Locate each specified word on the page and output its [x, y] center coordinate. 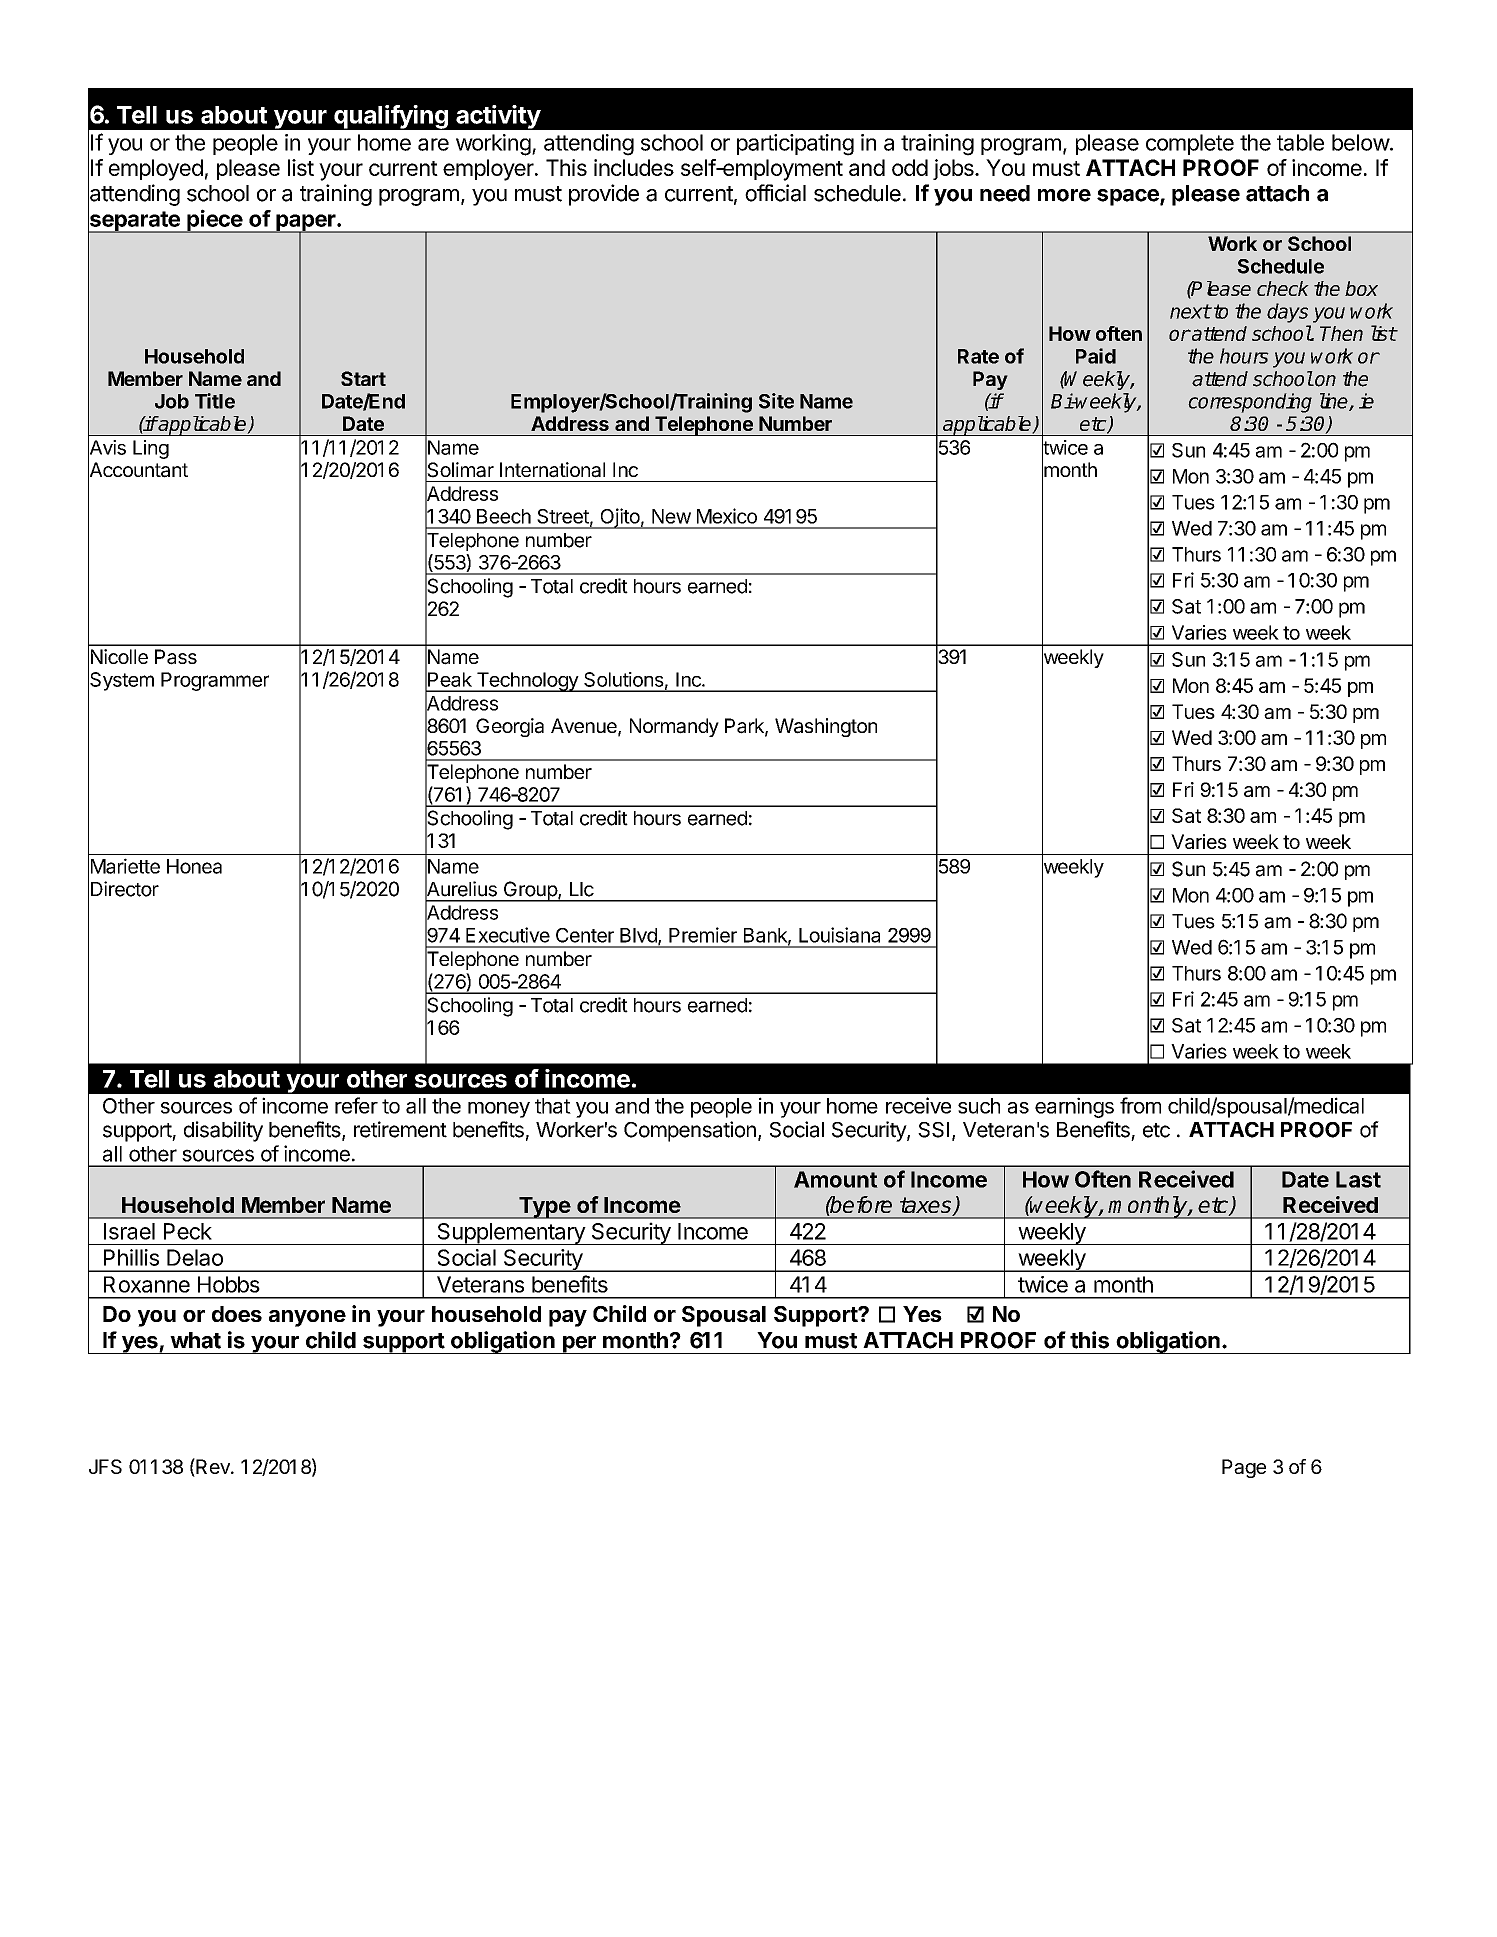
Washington [826, 727]
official [775, 193]
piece [214, 221]
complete [1190, 144]
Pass [176, 657]
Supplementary [511, 1234]
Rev [213, 1467]
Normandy [674, 727]
